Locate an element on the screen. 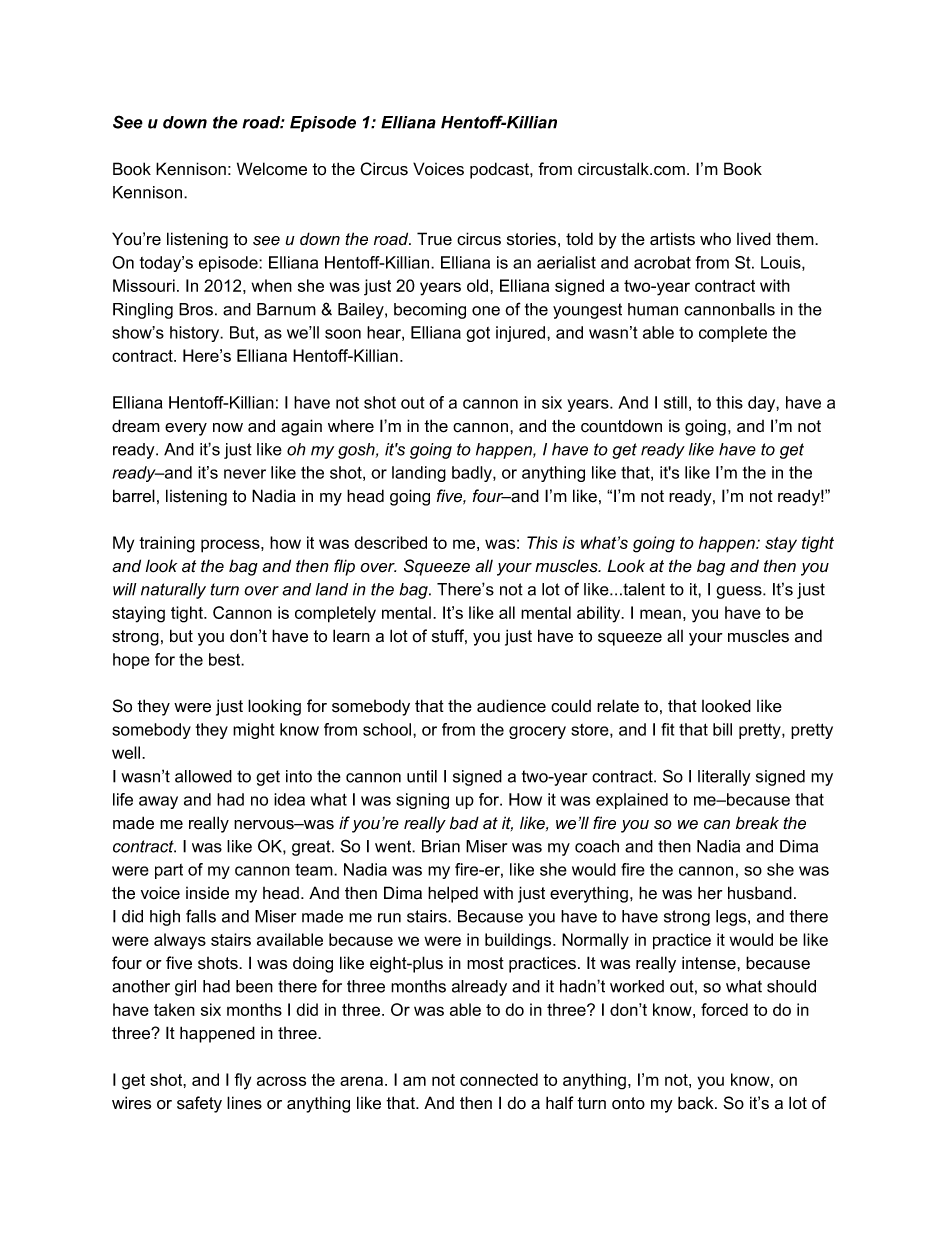 The height and width of the screenshot is (1233, 952). never is located at coordinates (245, 474).
